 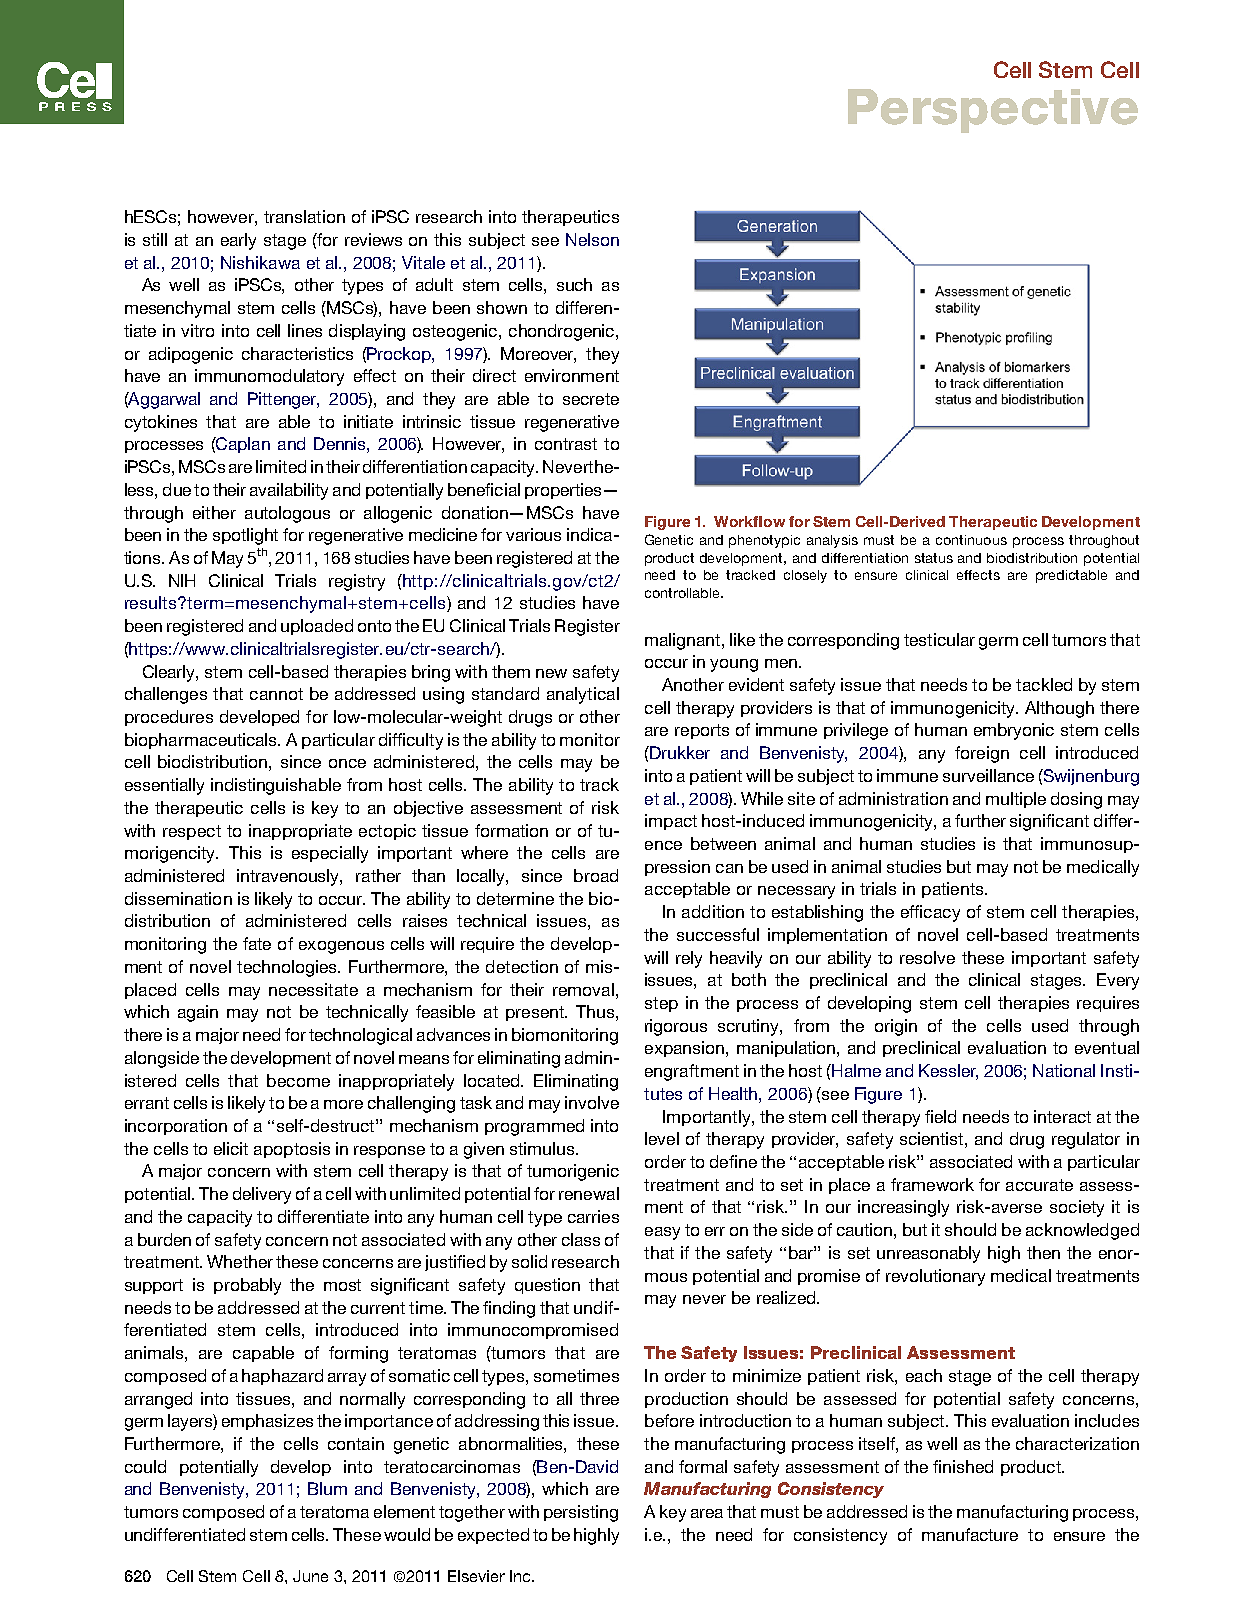 What do you see at coordinates (592, 239) in the screenshot?
I see `Nelson` at bounding box center [592, 239].
